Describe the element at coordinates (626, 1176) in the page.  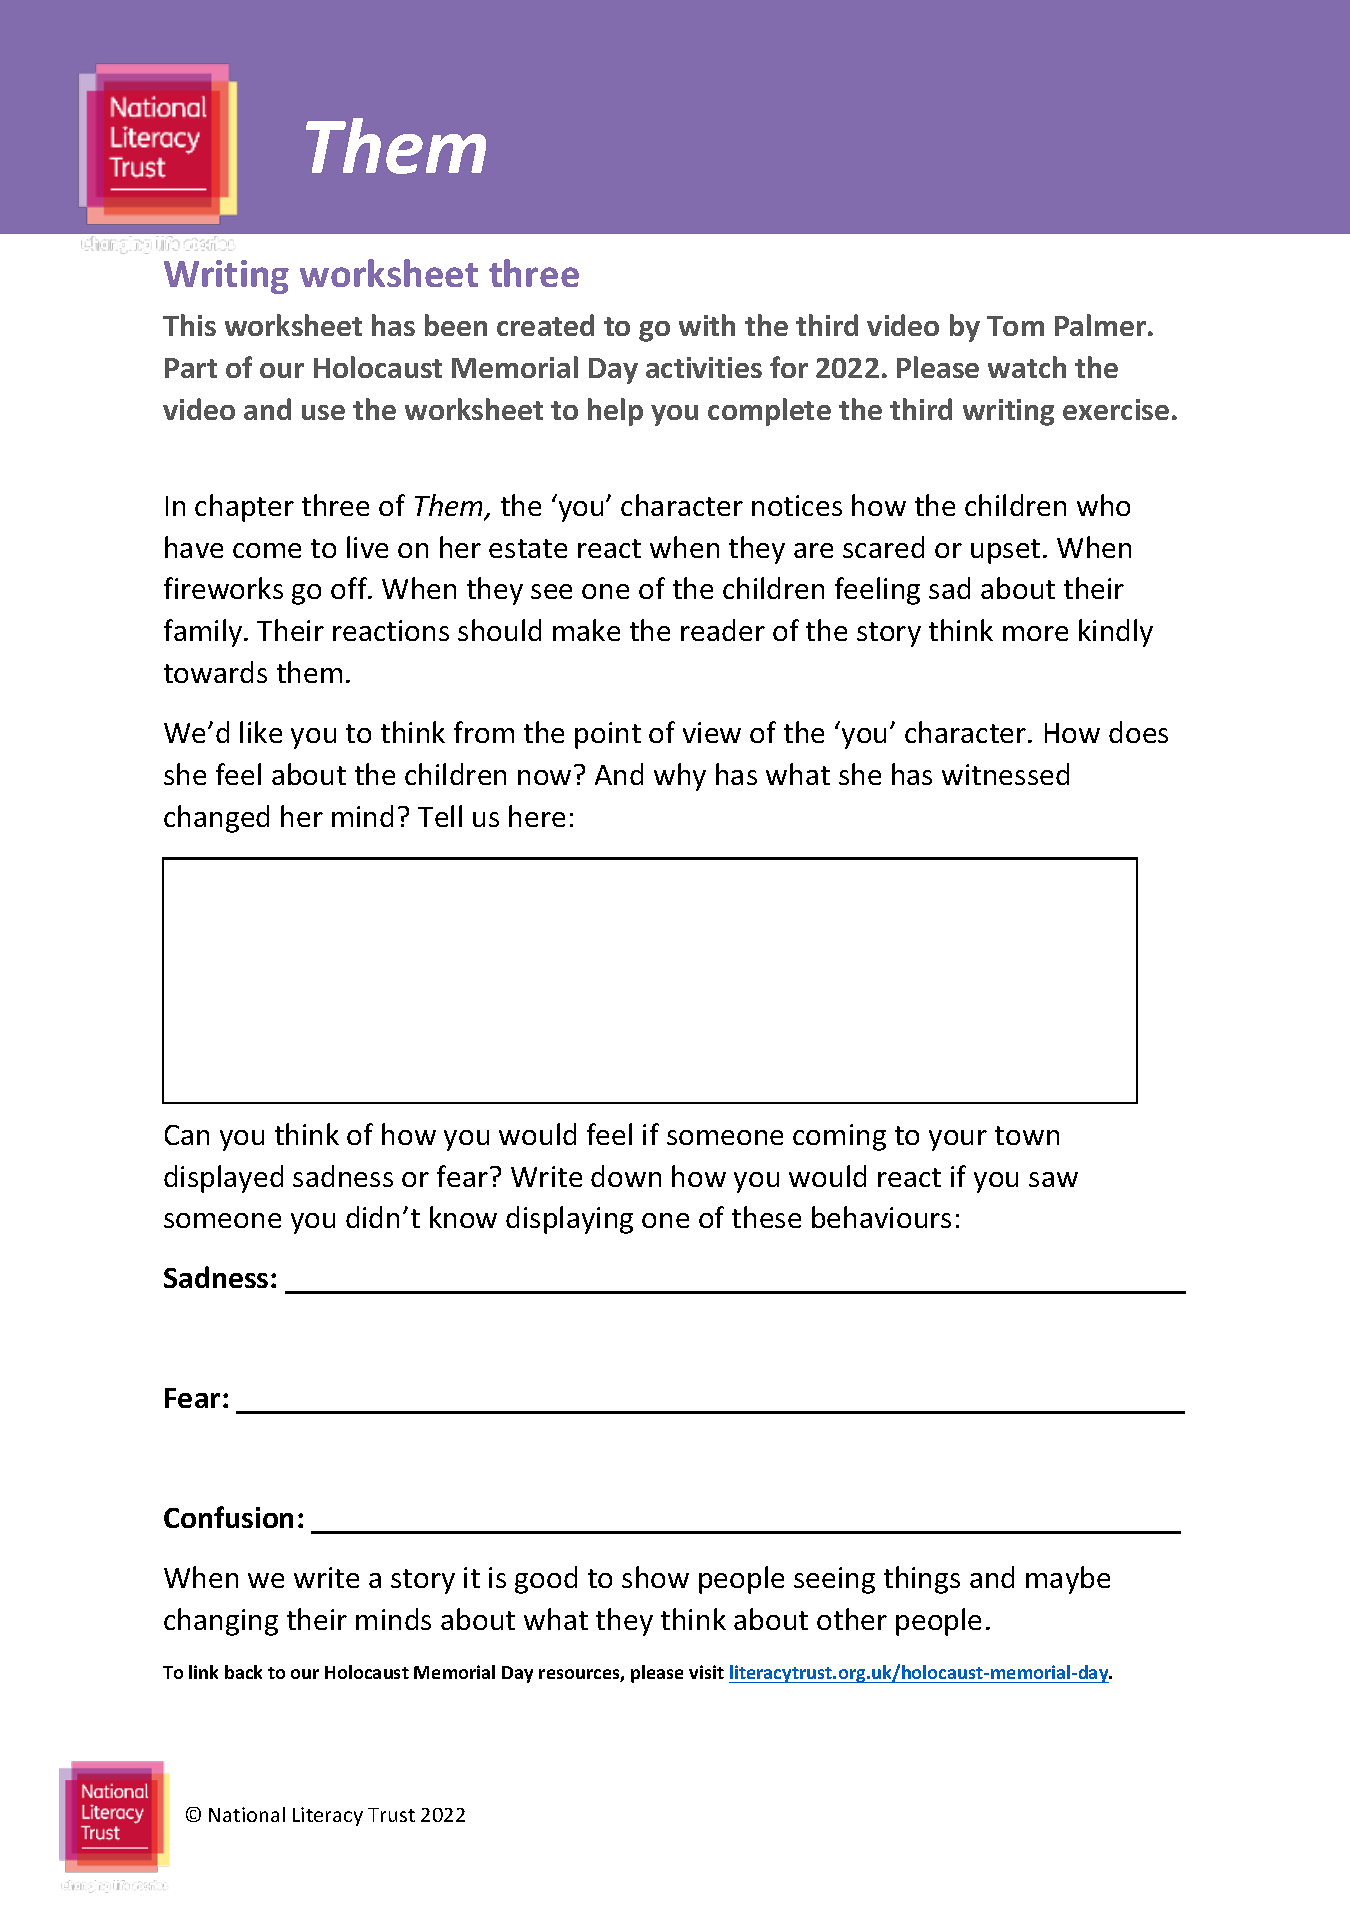
I see `down` at that location.
